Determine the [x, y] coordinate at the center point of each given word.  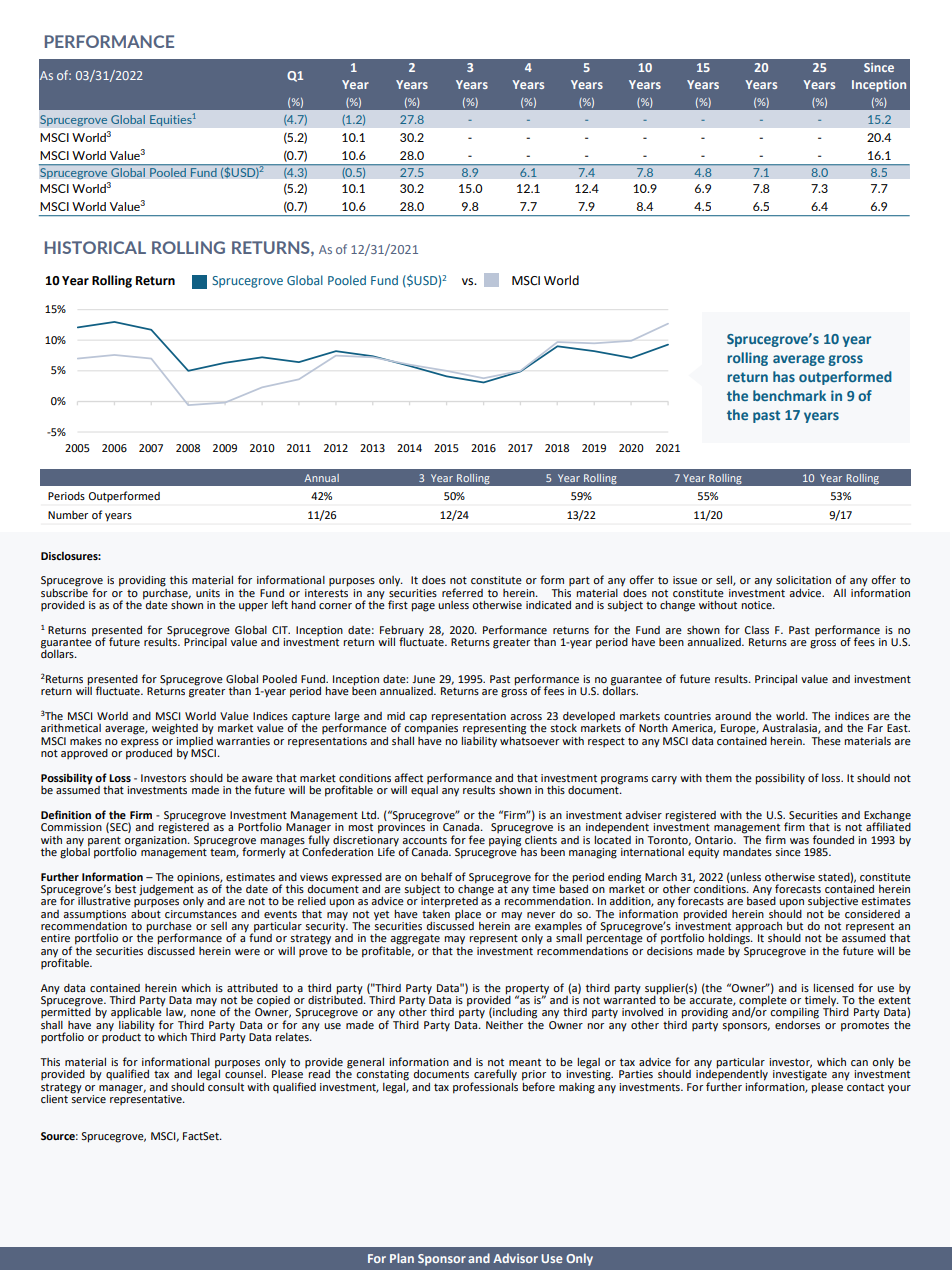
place [468, 915]
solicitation [803, 580]
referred [462, 592]
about [146, 914]
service [88, 1097]
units [208, 593]
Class [757, 630]
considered [872, 914]
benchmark [789, 395]
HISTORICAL [95, 247]
